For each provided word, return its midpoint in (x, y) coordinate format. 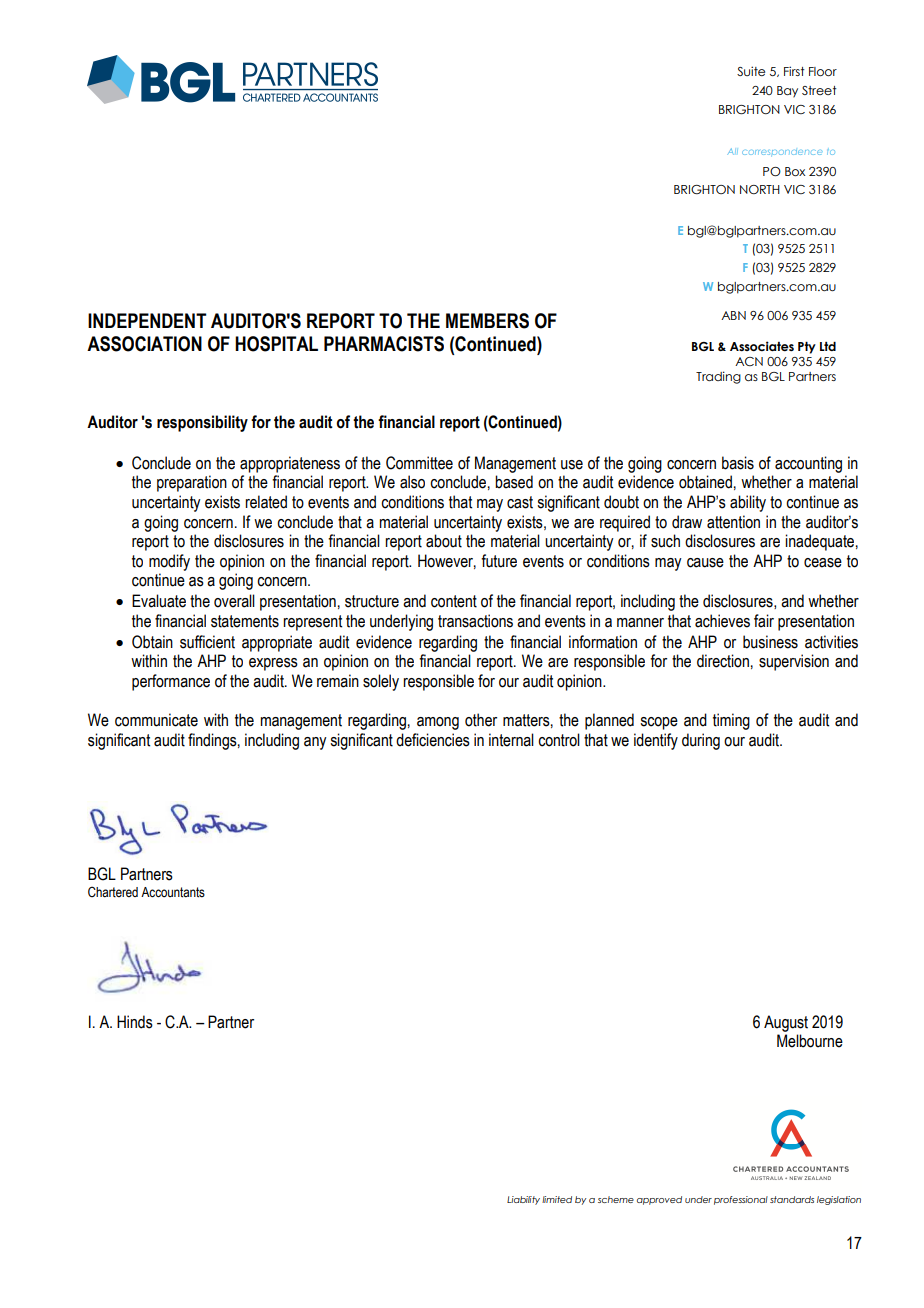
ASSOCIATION (144, 344)
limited (557, 1199)
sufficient (207, 642)
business (770, 642)
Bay (787, 92)
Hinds (135, 1022)
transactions (475, 621)
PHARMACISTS (384, 344)
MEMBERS (487, 321)
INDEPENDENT (147, 320)
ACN (749, 361)
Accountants (173, 892)
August (786, 1023)
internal (511, 740)
